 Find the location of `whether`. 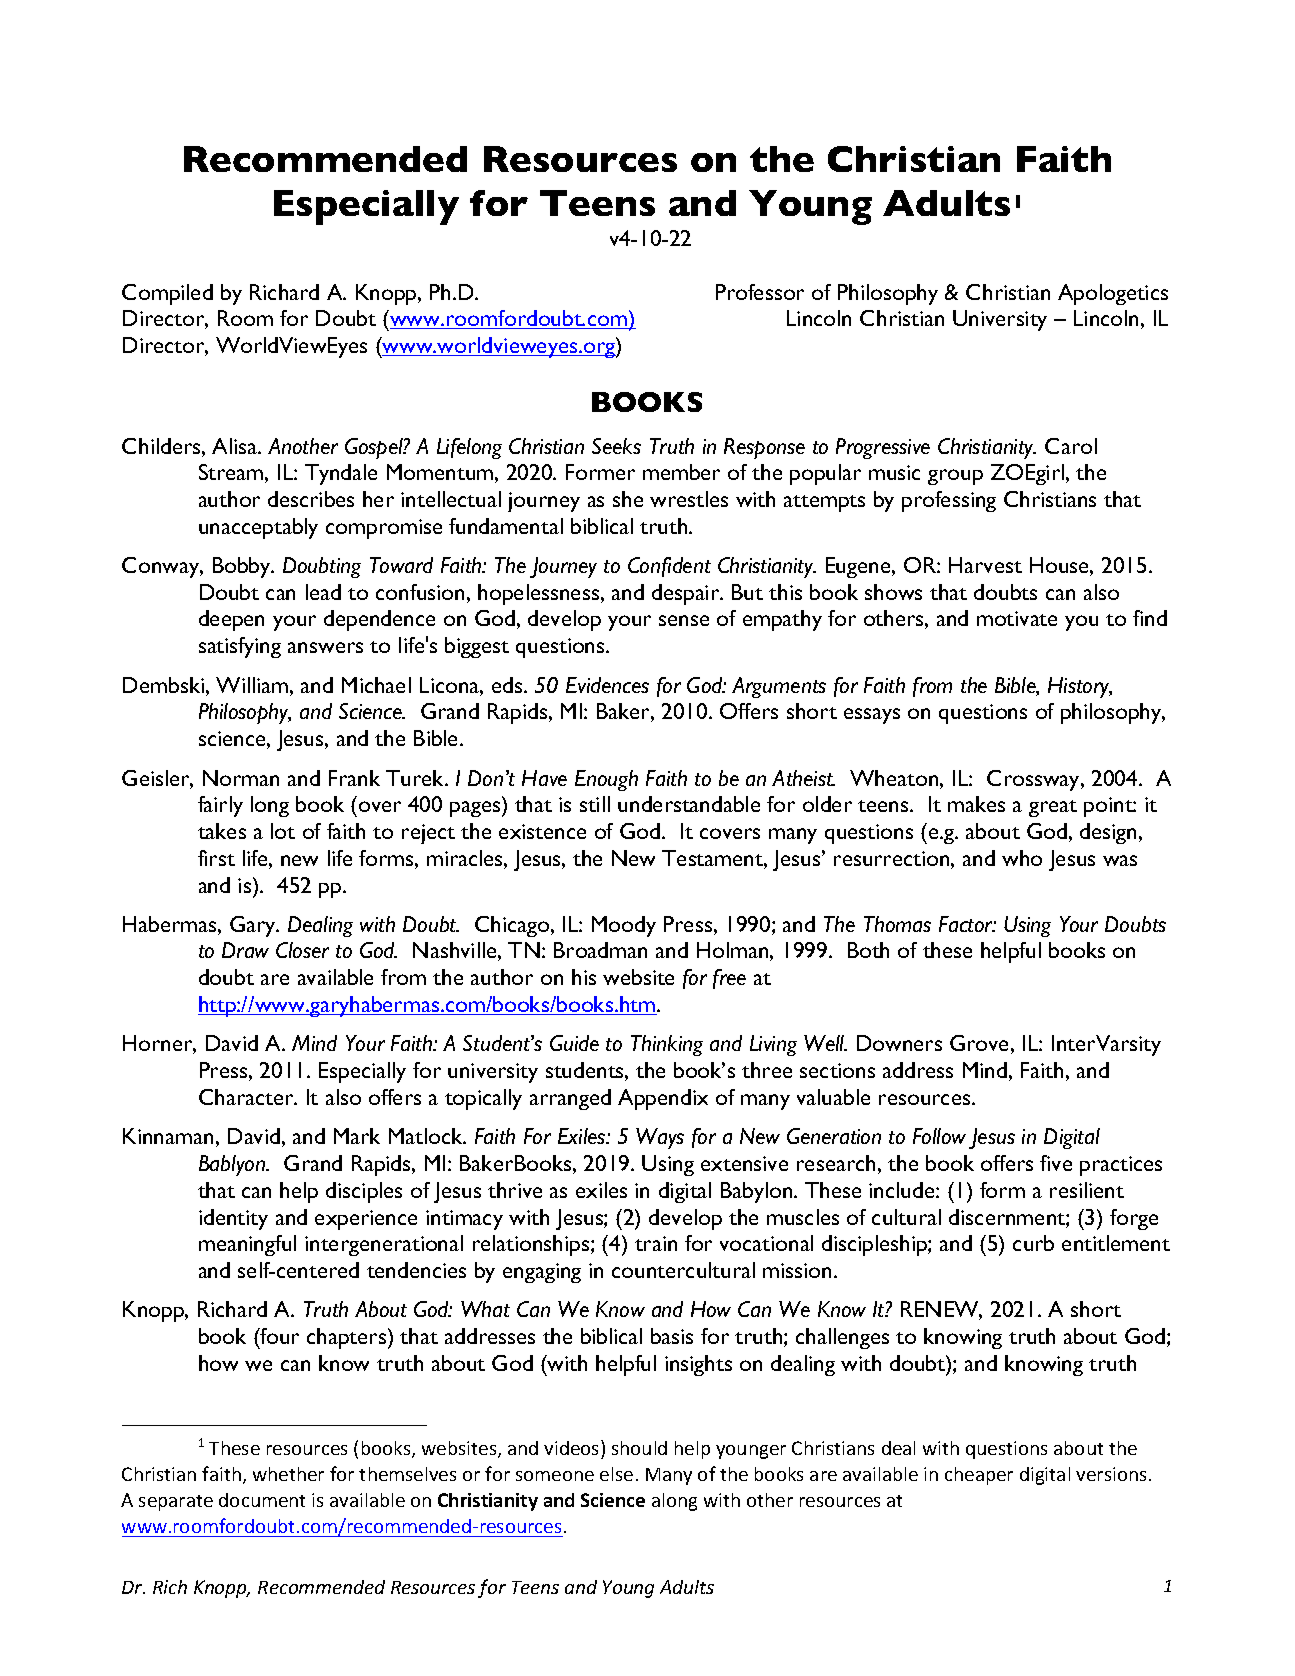

whether is located at coordinates (288, 1474).
